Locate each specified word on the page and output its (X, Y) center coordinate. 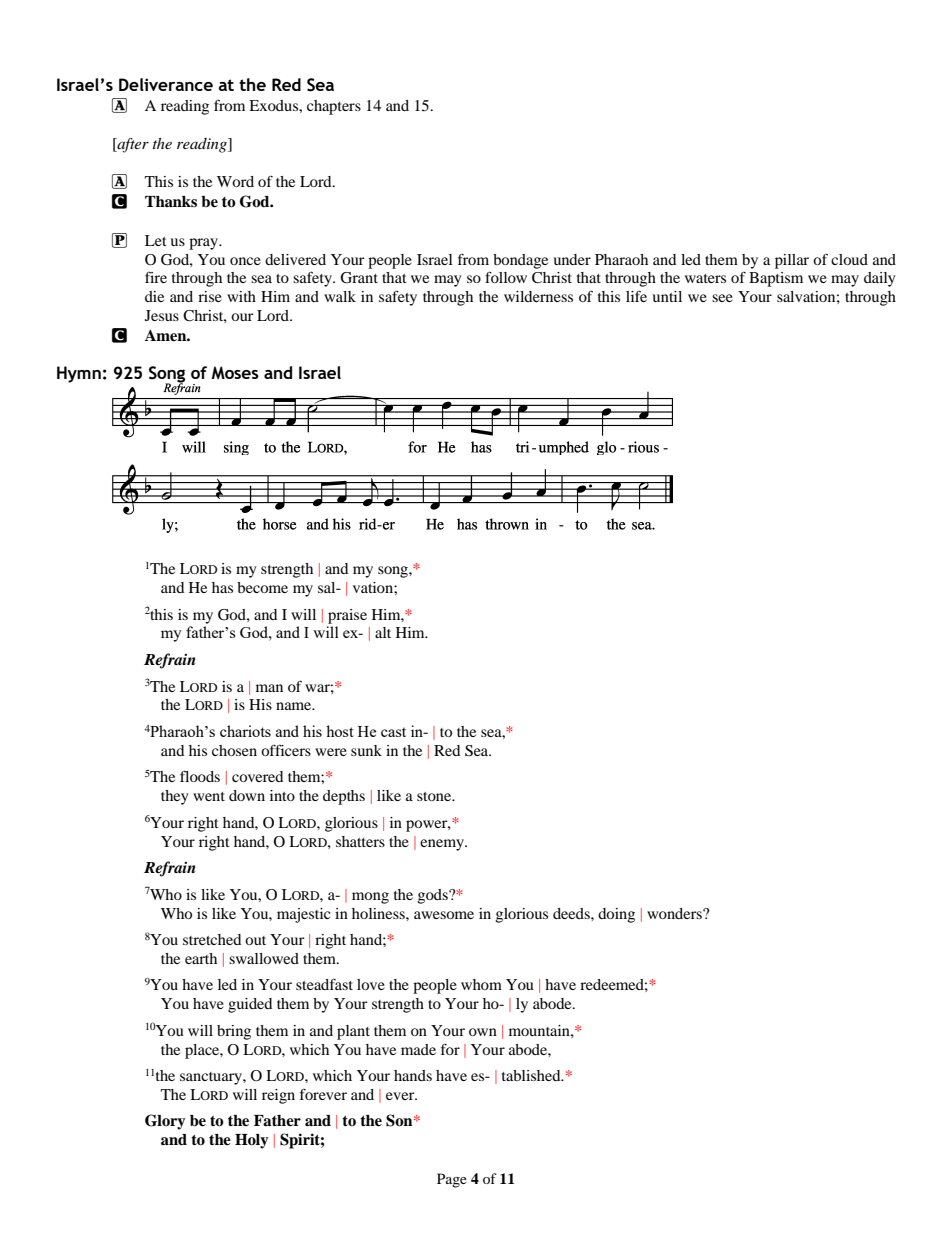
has (222, 587)
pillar (792, 261)
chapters (334, 107)
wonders (675, 913)
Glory (165, 1122)
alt (383, 632)
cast (393, 732)
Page (452, 1180)
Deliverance (166, 84)
